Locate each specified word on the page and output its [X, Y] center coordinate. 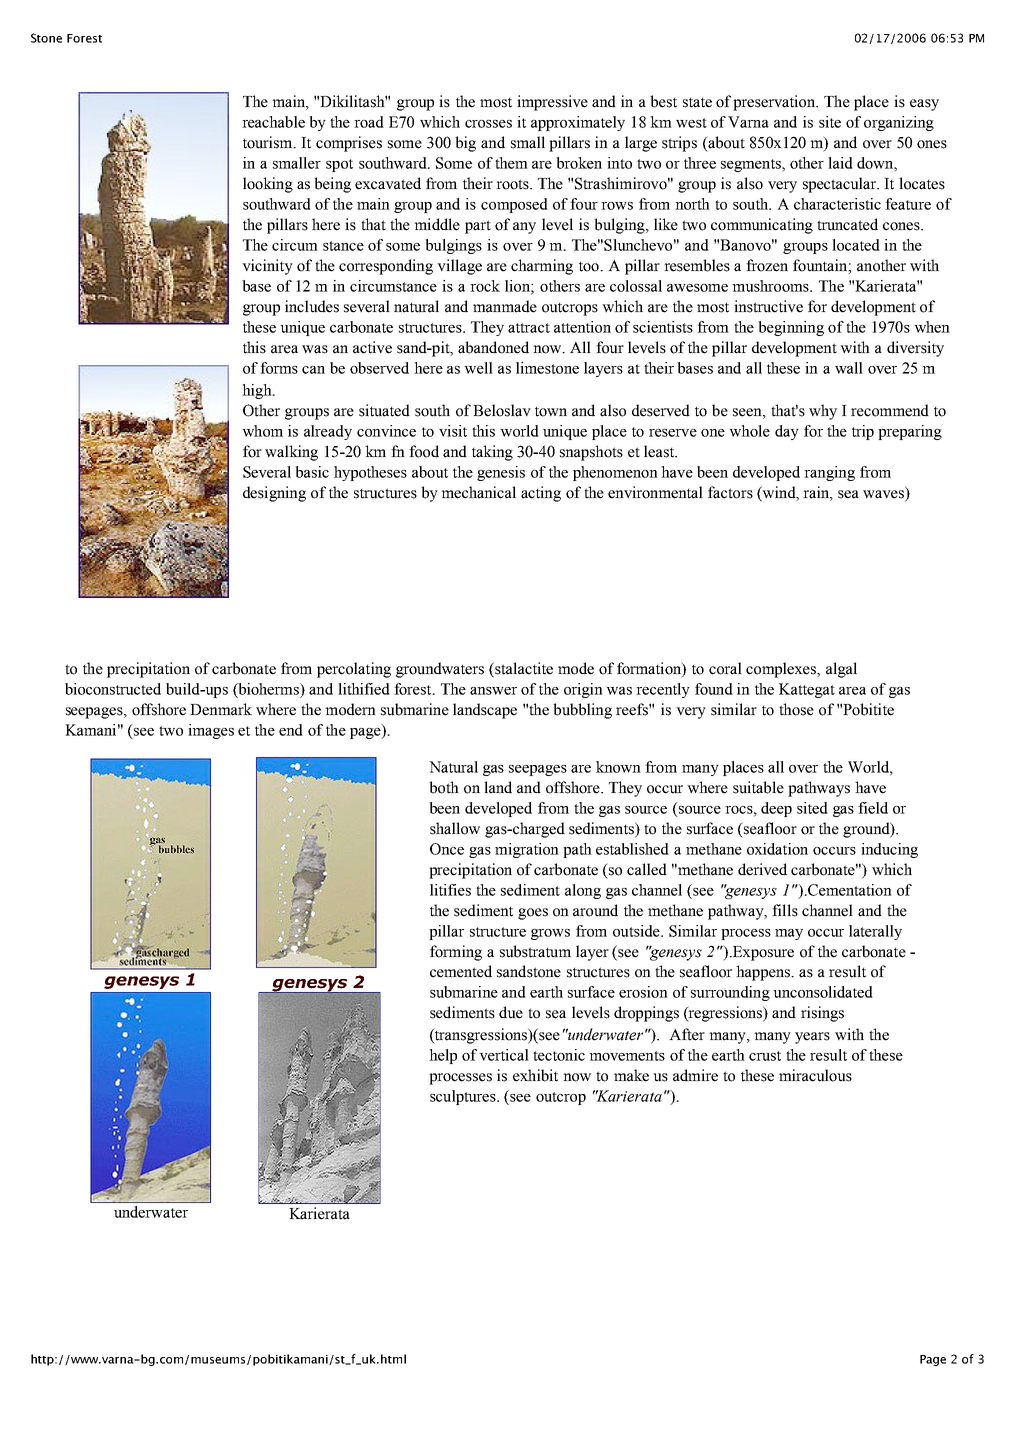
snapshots [591, 453]
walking [291, 453]
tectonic [559, 1055]
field [873, 808]
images [211, 731]
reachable [273, 122]
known [618, 767]
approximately [578, 123]
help [443, 1056]
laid [840, 163]
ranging [829, 473]
